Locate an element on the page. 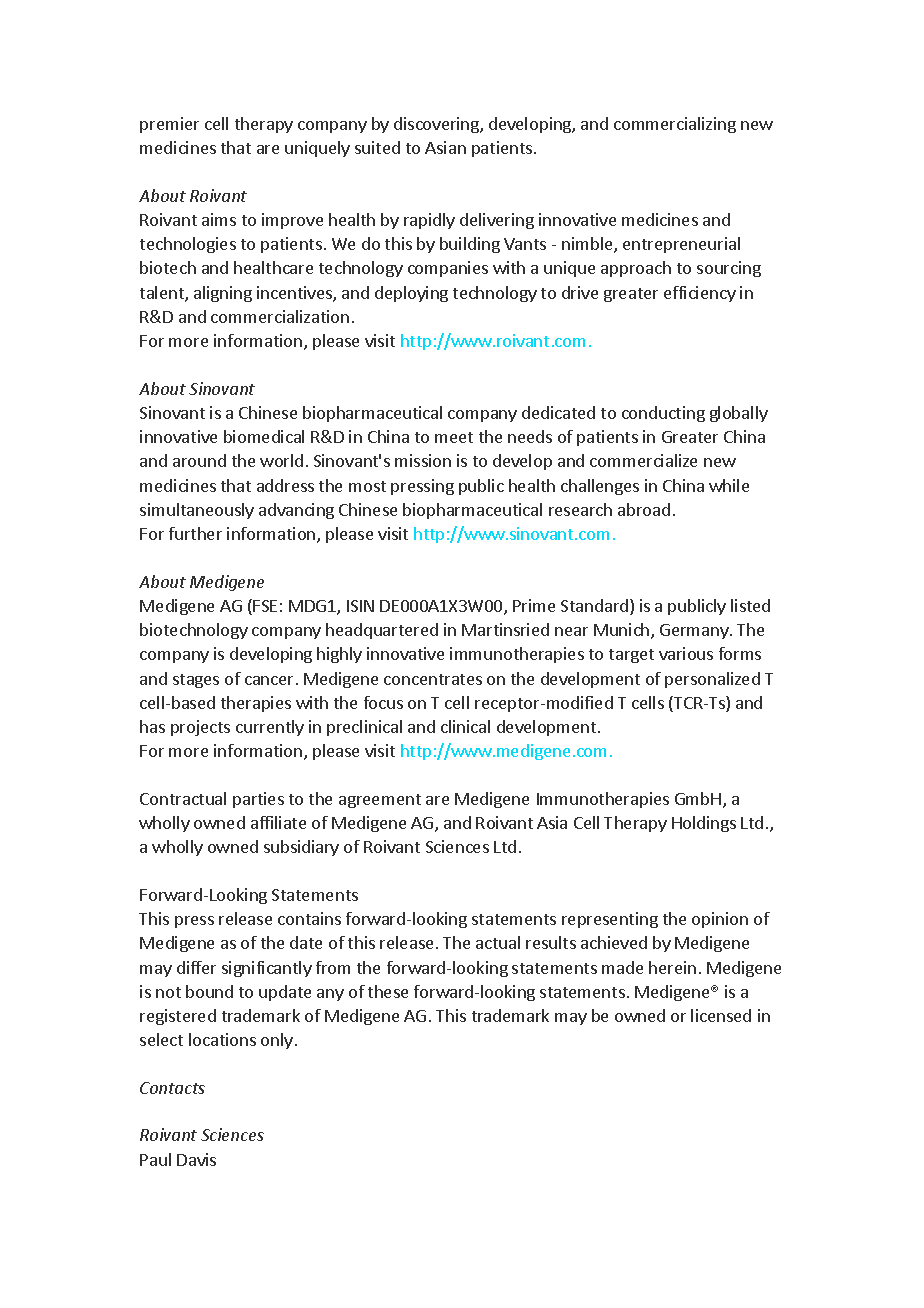 The height and width of the document is (1308, 924). conducting is located at coordinates (663, 414).
